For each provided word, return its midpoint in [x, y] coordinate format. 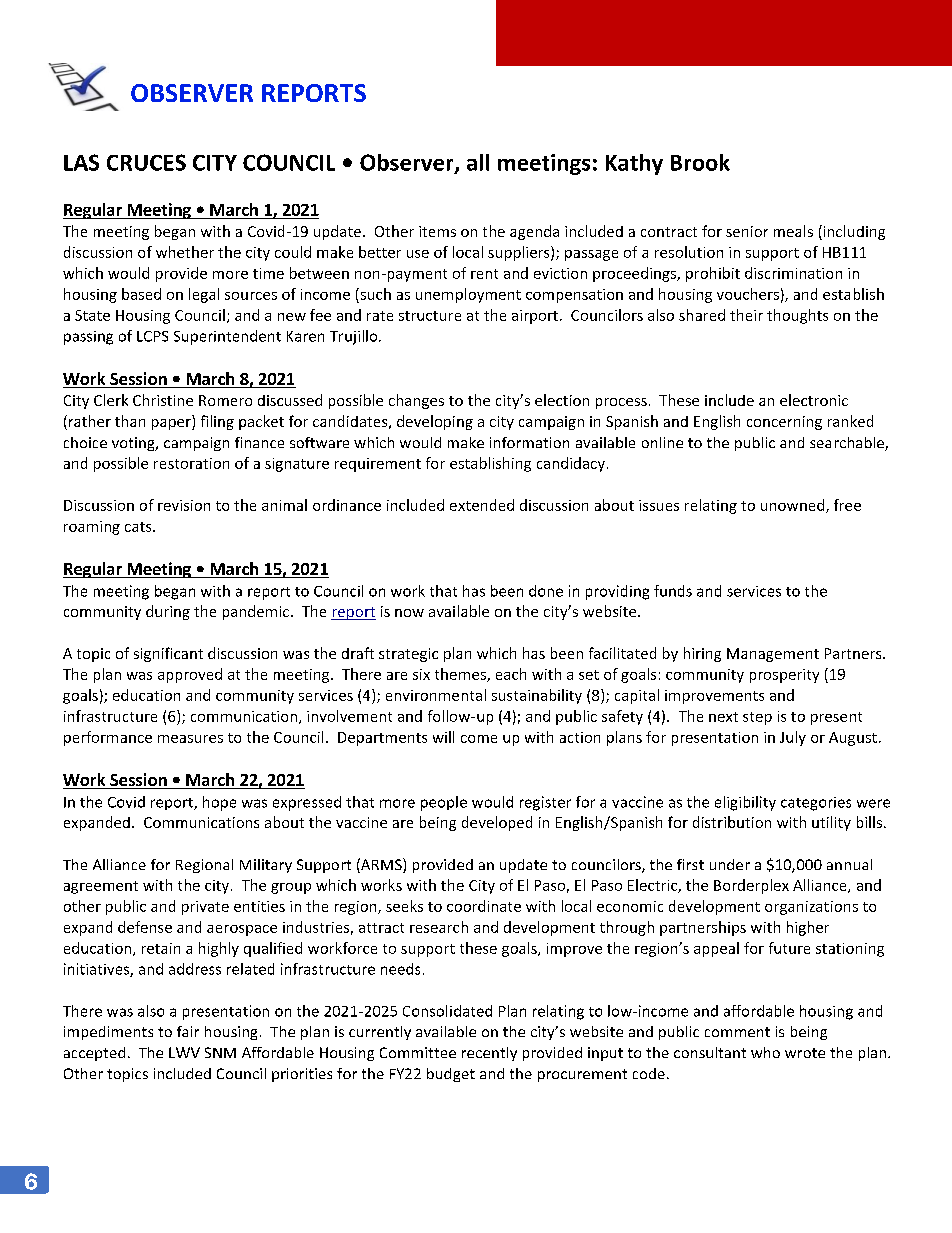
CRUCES [146, 162]
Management [773, 655]
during [168, 612]
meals [793, 231]
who [765, 1052]
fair [188, 1031]
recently [489, 1054]
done [546, 591]
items [437, 231]
